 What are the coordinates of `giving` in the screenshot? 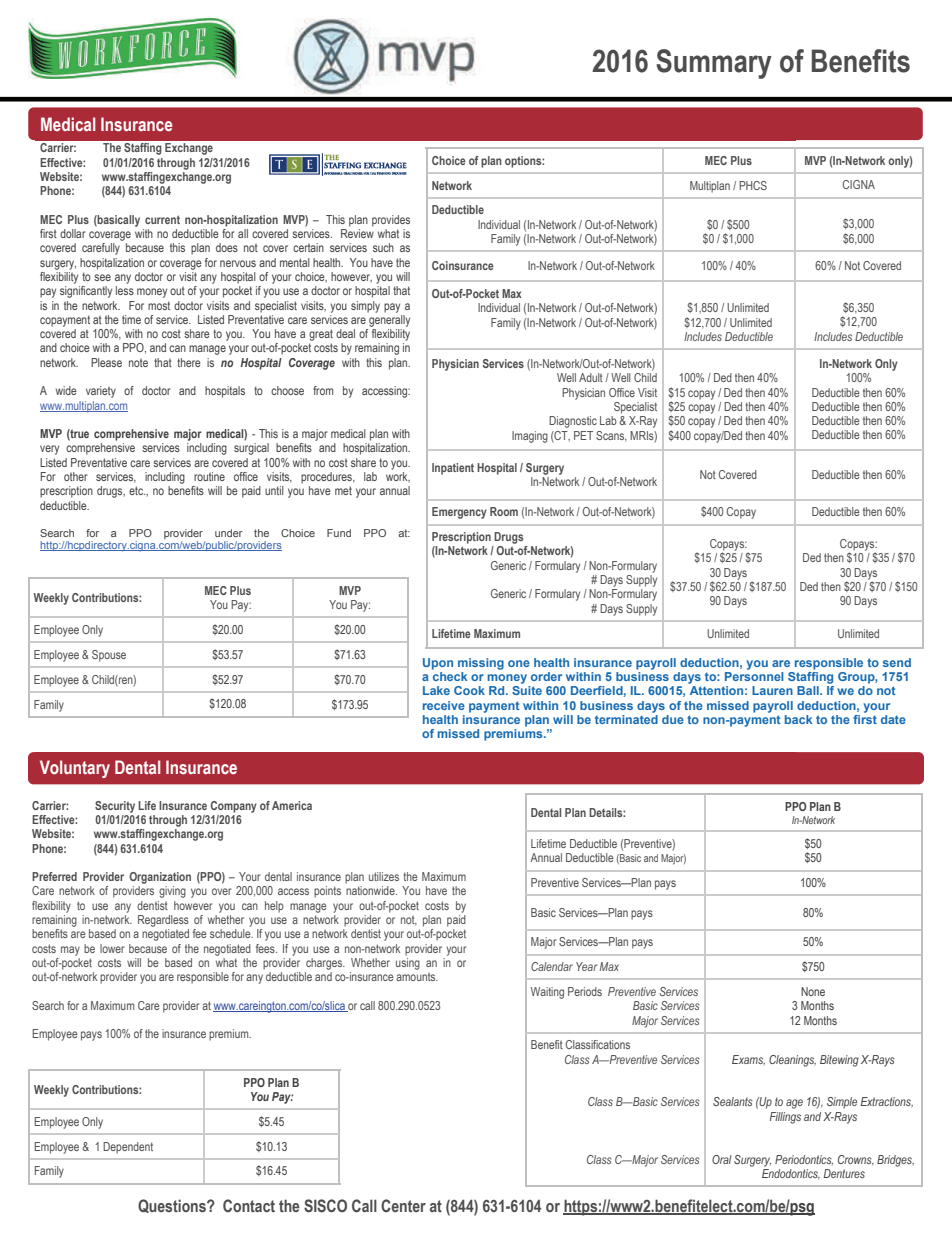 It's located at (172, 892).
